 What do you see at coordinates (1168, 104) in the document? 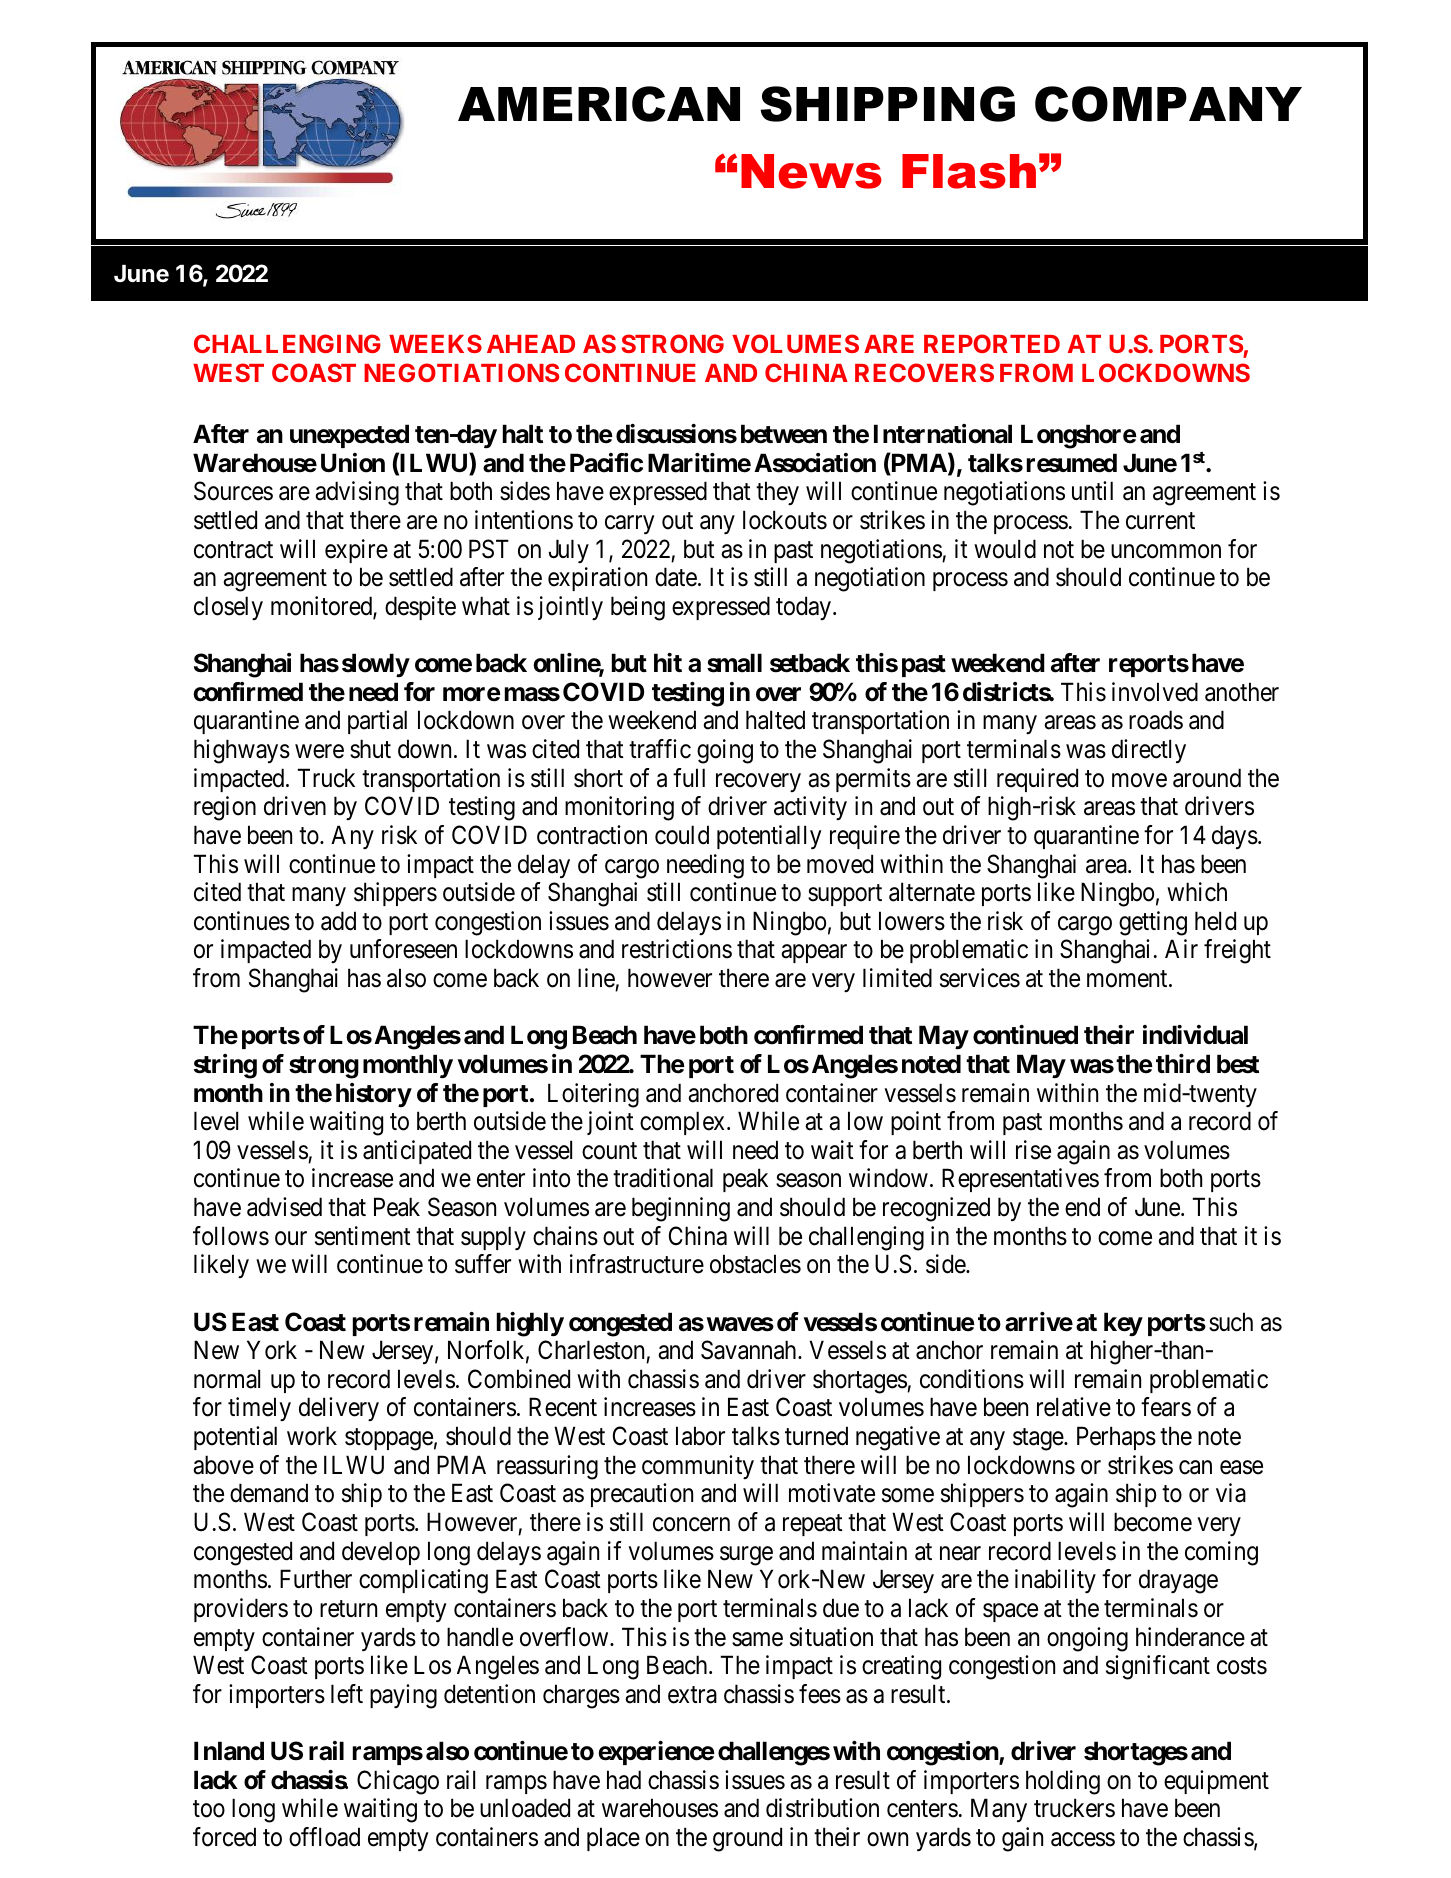
I see `COMPANY` at bounding box center [1168, 104].
